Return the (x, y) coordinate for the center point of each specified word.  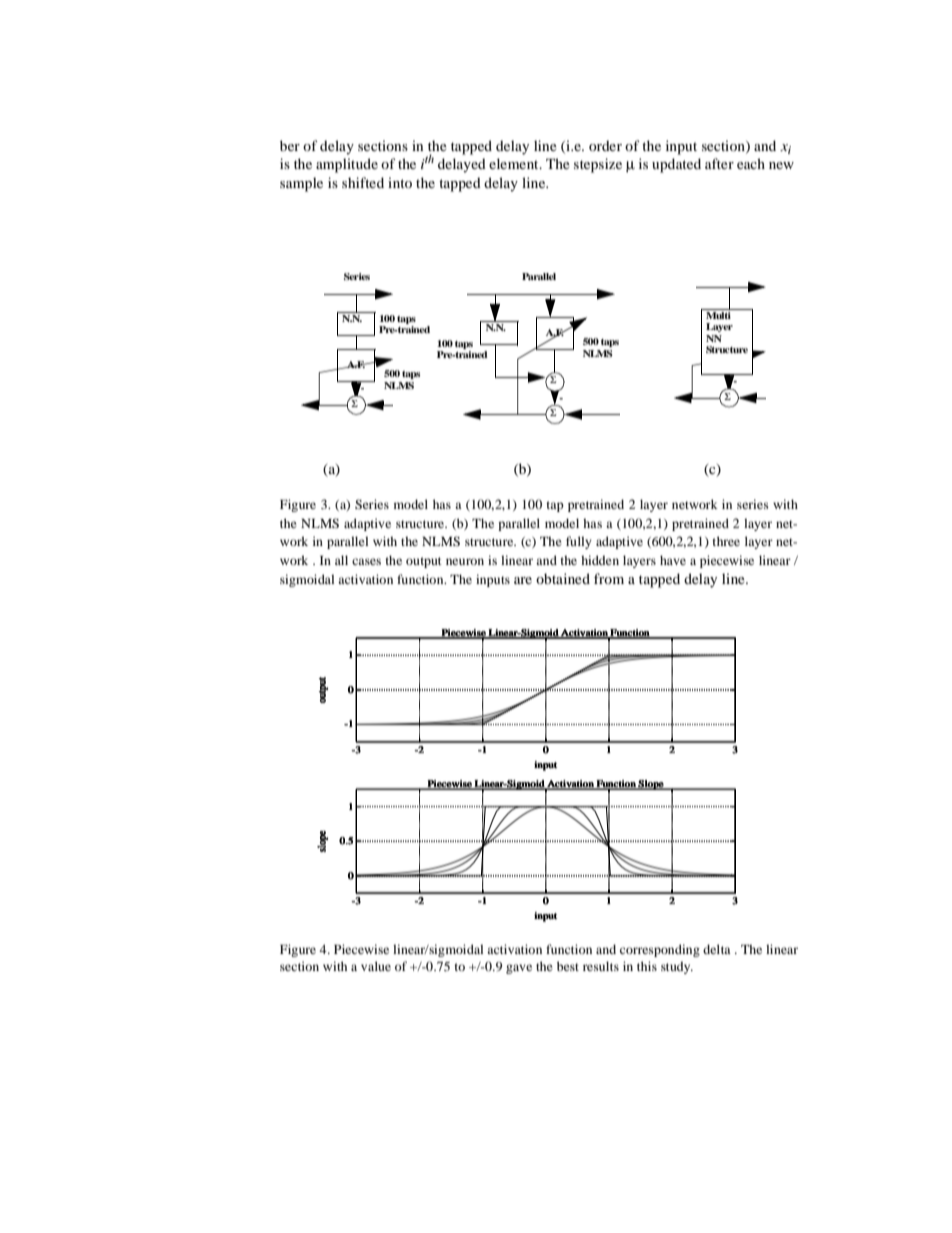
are (523, 580)
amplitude (347, 165)
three (726, 541)
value (376, 966)
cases (366, 561)
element (515, 163)
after (719, 163)
